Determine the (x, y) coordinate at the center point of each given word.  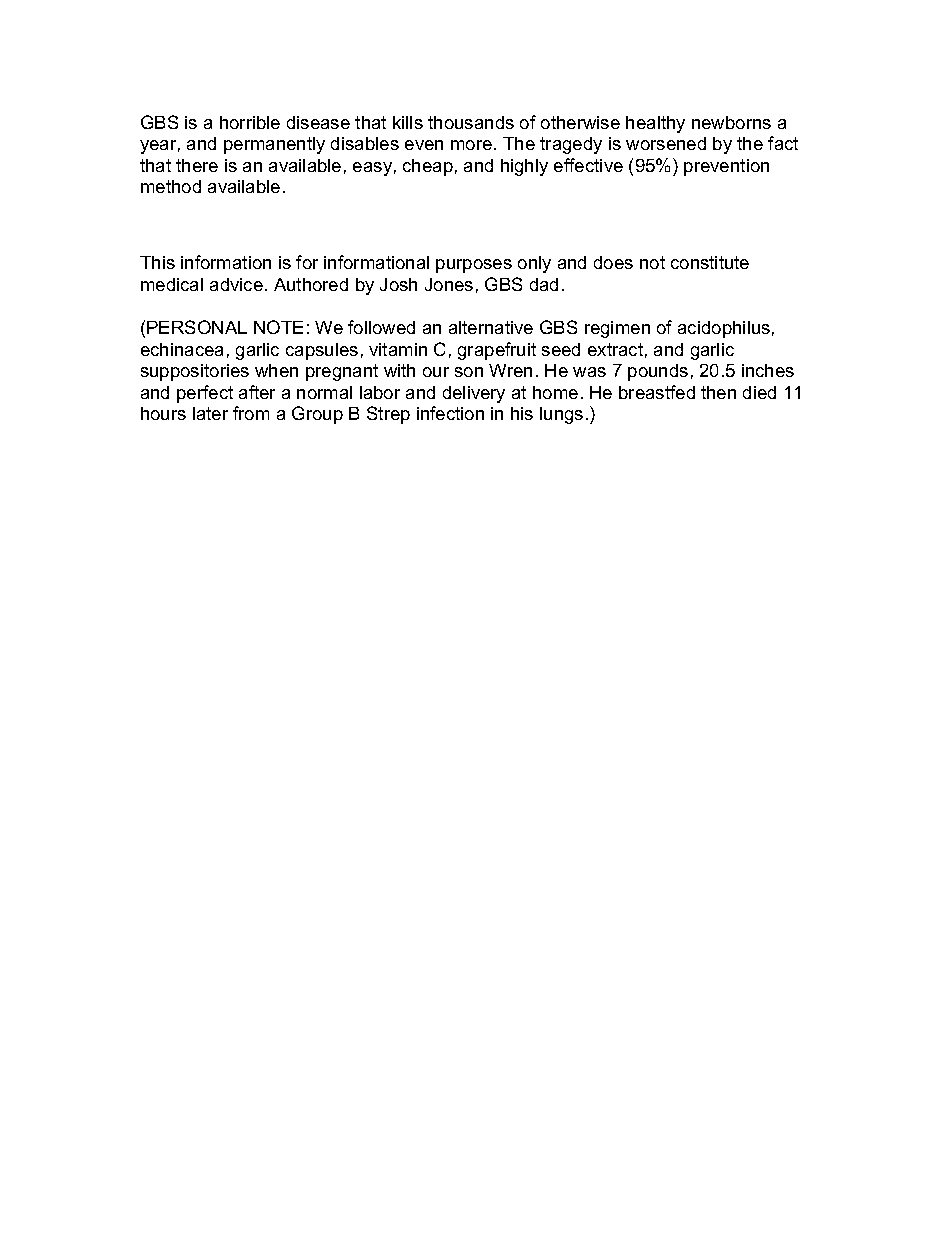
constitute (710, 262)
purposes (474, 266)
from (251, 413)
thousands (471, 122)
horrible (250, 122)
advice (236, 284)
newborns (731, 122)
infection (450, 413)
